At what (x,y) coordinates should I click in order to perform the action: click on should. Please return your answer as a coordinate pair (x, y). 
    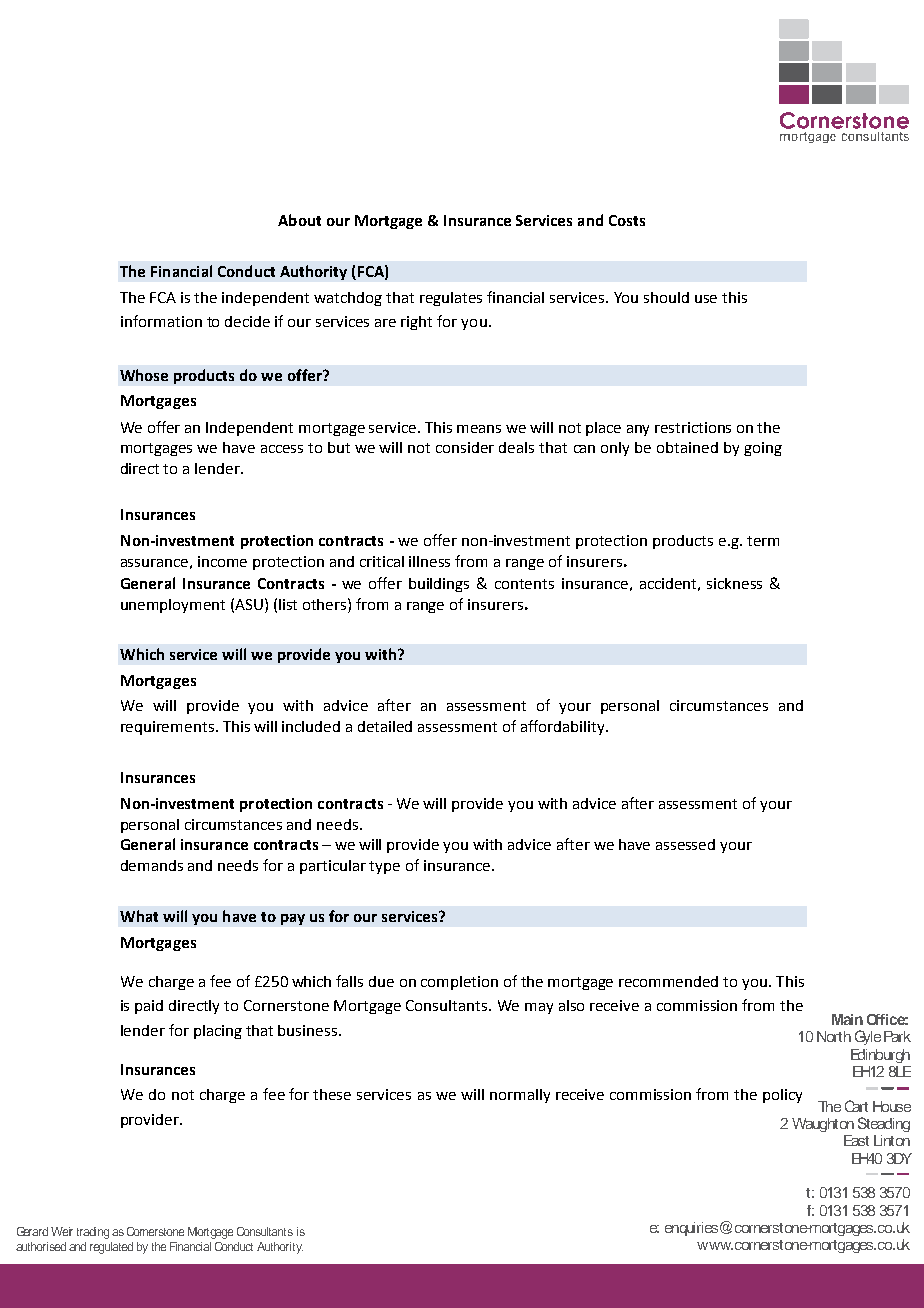
    Looking at the image, I should click on (666, 297).
